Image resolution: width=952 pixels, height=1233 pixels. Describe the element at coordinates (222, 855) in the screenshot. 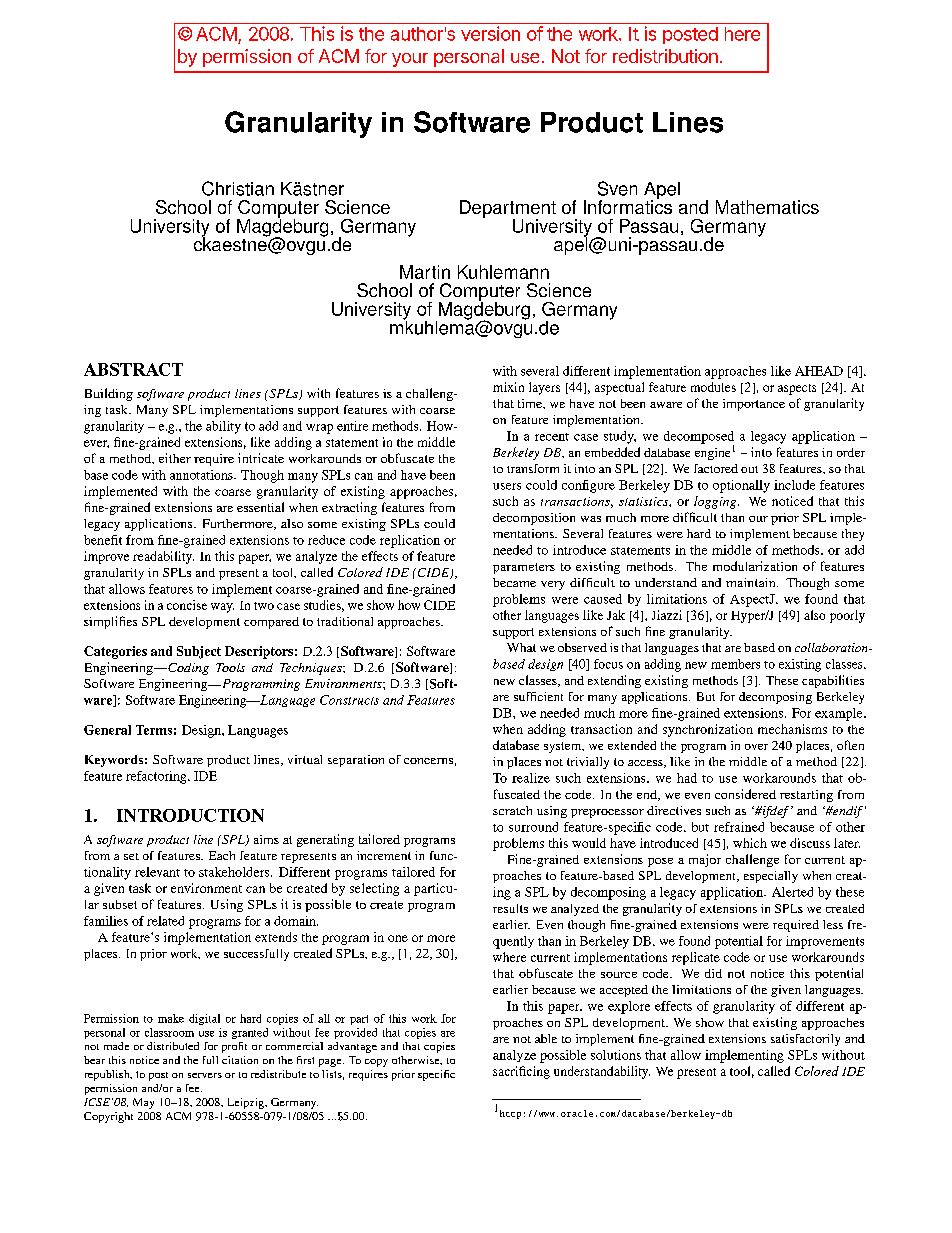

I see `Each` at that location.
